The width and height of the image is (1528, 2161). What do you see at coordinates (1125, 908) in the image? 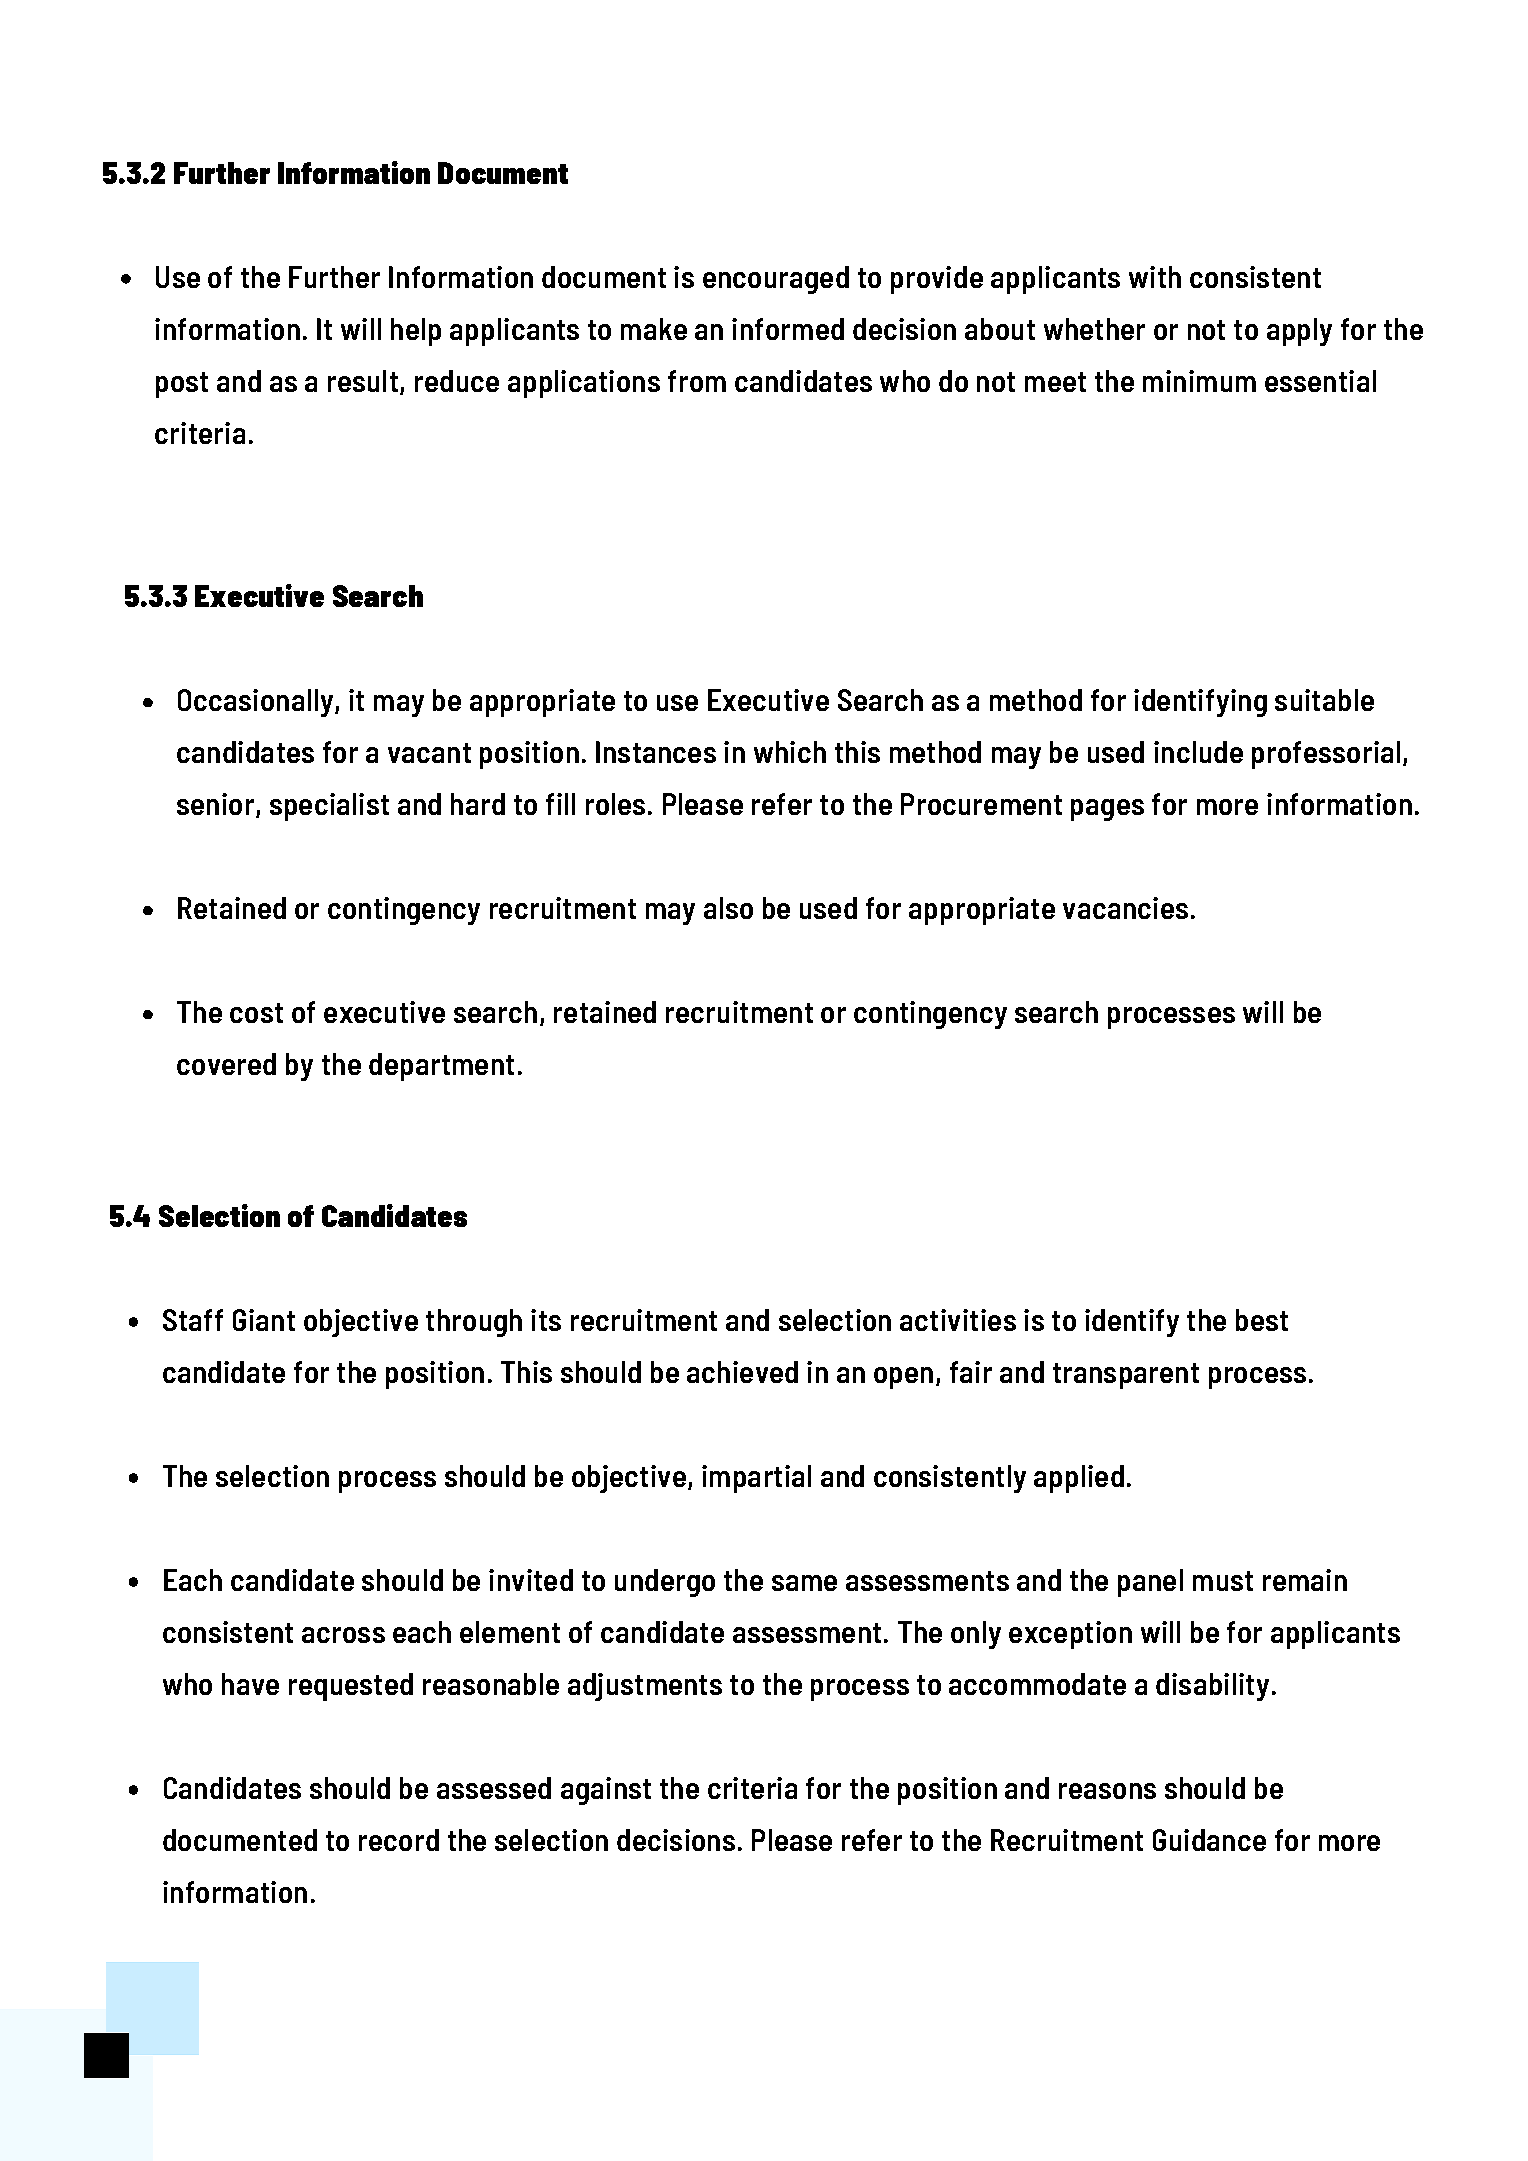
I see `vacancies` at bounding box center [1125, 908].
